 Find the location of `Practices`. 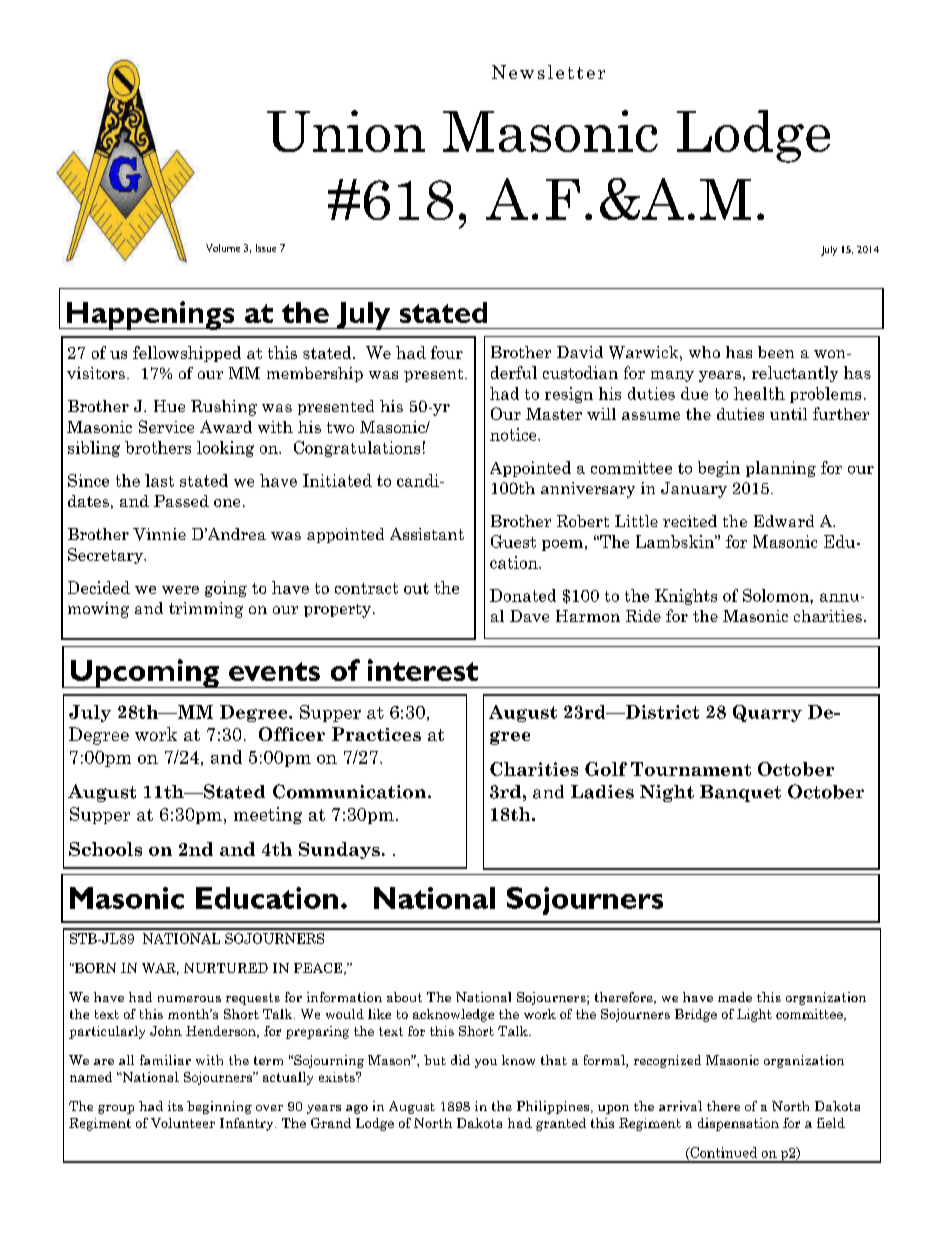

Practices is located at coordinates (376, 734).
